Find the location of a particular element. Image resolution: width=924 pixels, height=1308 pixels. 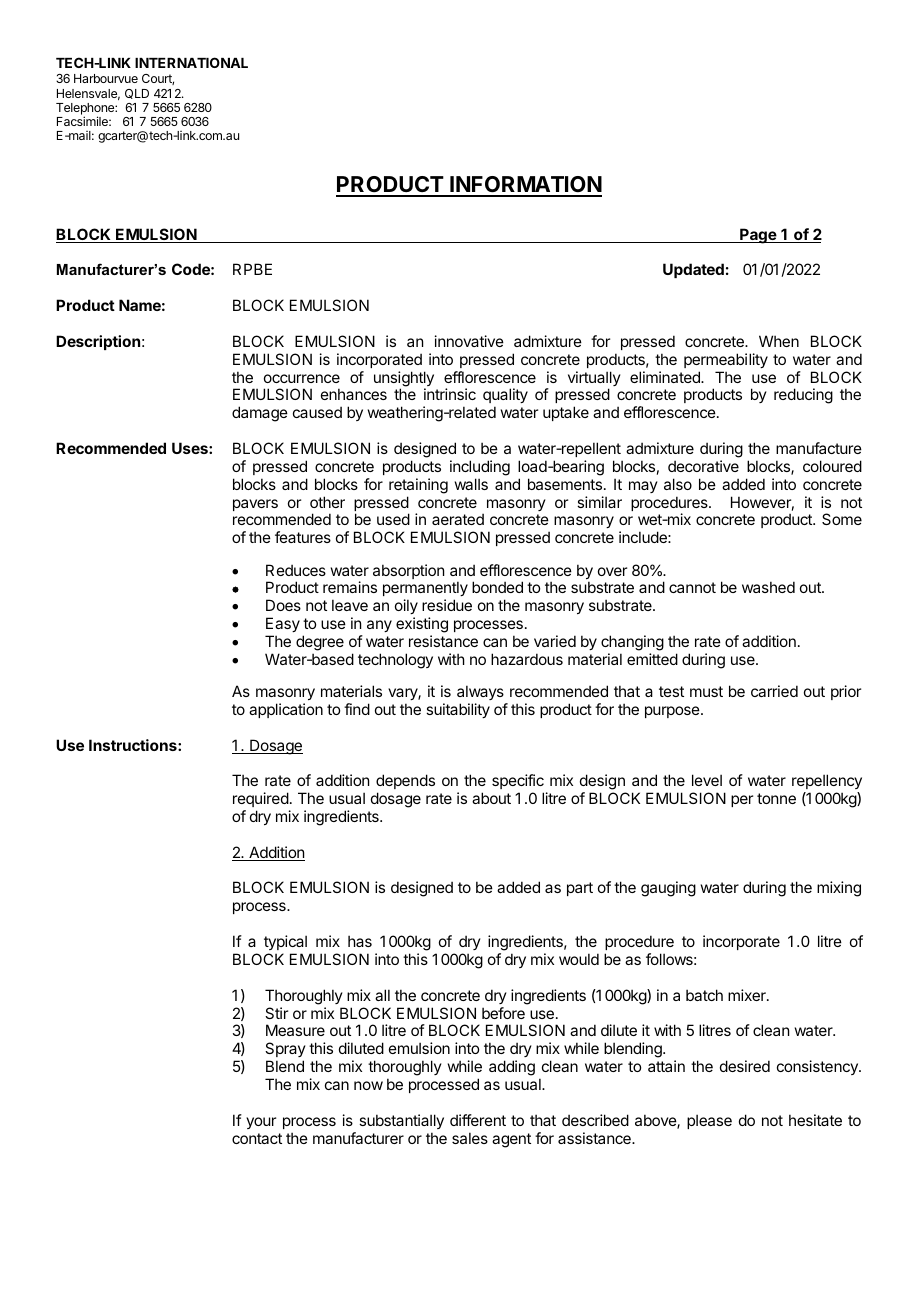

When is located at coordinates (779, 341).
